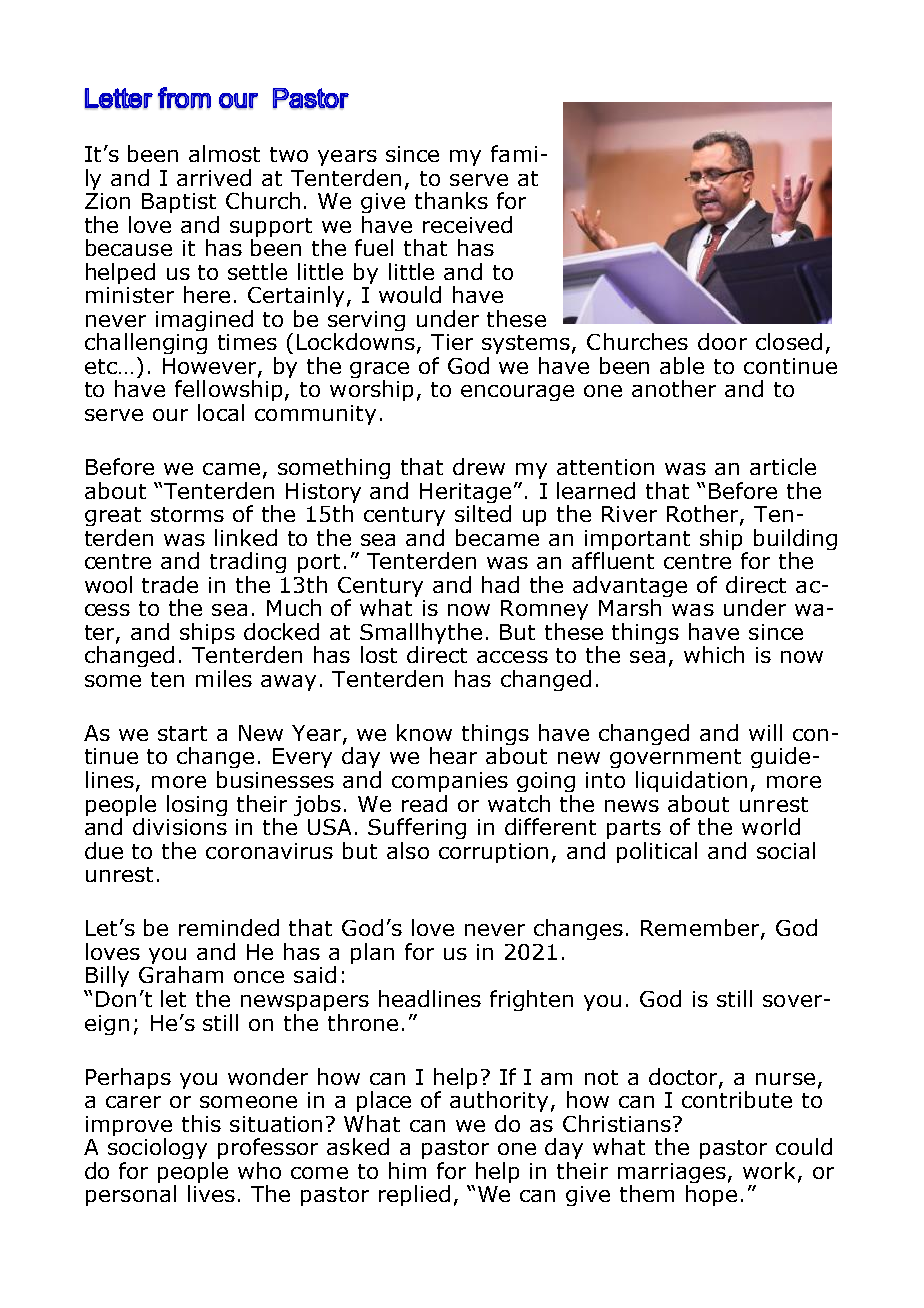 The height and width of the document is (1308, 924). Describe the element at coordinates (157, 1148) in the document. I see `sociology` at that location.
